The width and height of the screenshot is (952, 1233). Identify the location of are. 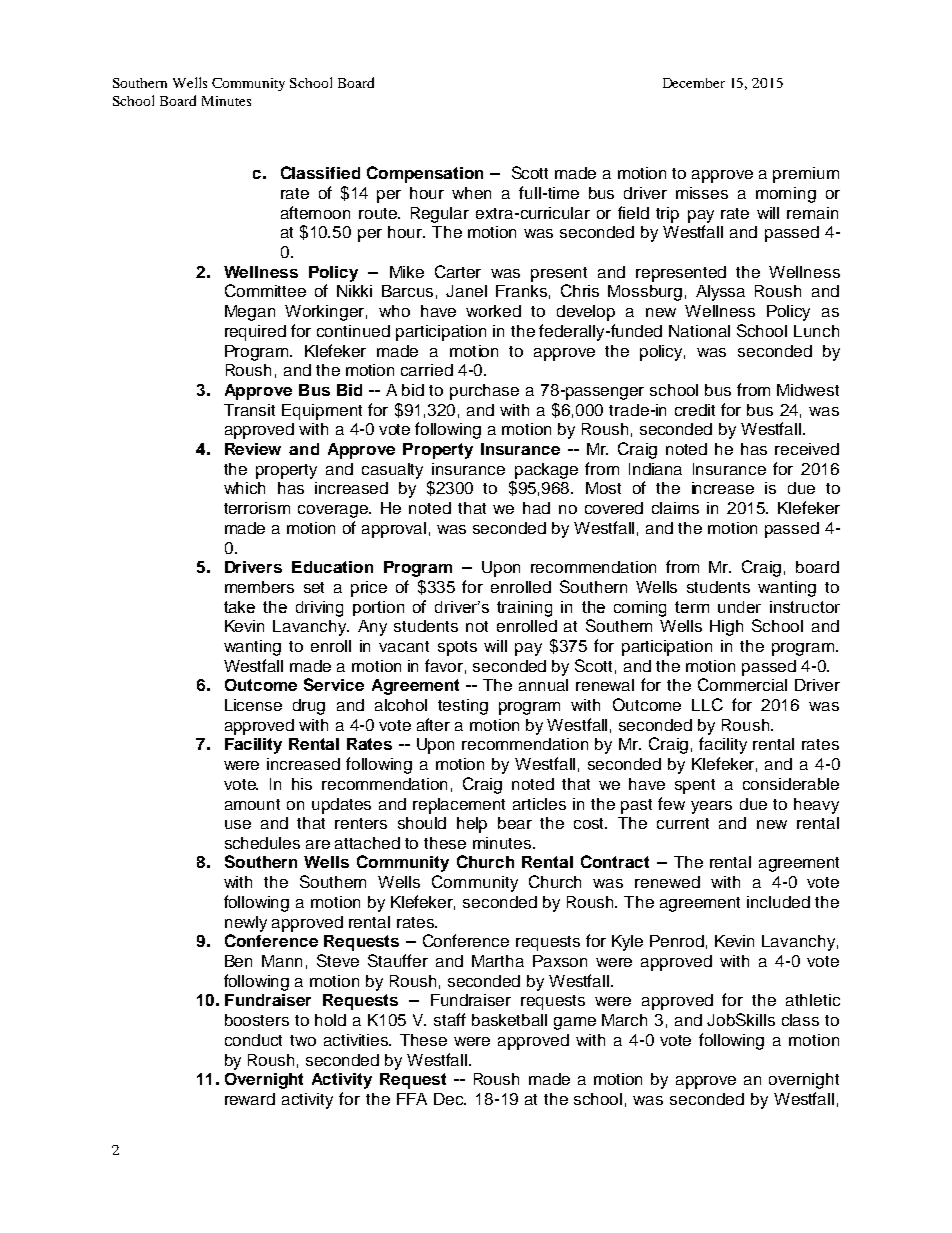
(318, 844).
